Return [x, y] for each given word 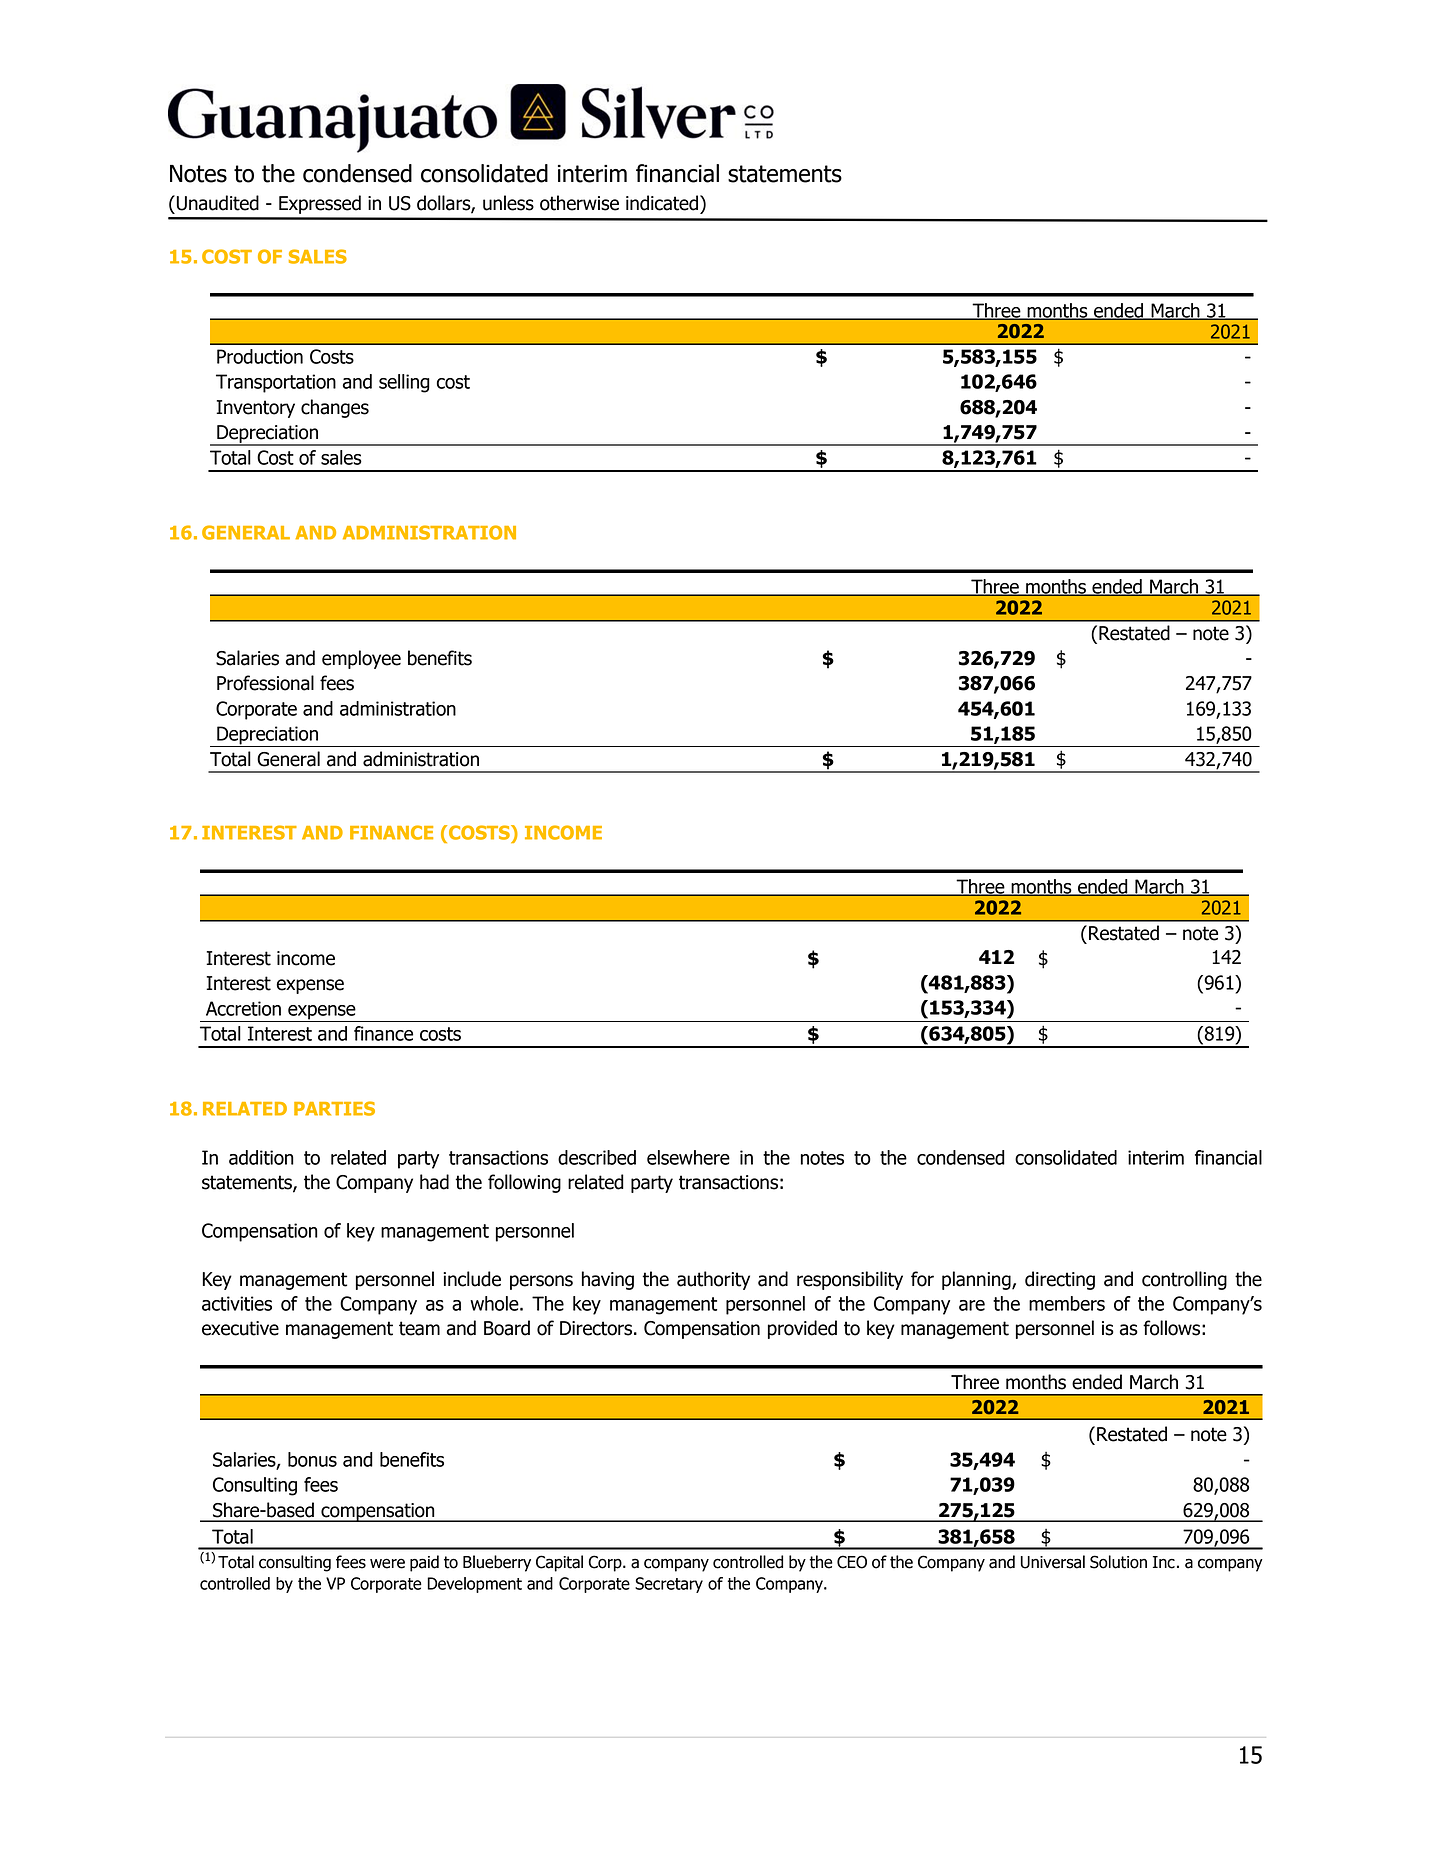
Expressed [320, 204]
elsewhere [688, 1157]
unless [508, 203]
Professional [265, 683]
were [387, 1563]
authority [713, 1280]
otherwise [579, 203]
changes [335, 408]
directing [1060, 1280]
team [419, 1328]
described [597, 1157]
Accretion [243, 1008]
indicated [663, 203]
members [1067, 1303]
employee [361, 659]
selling [404, 383]
